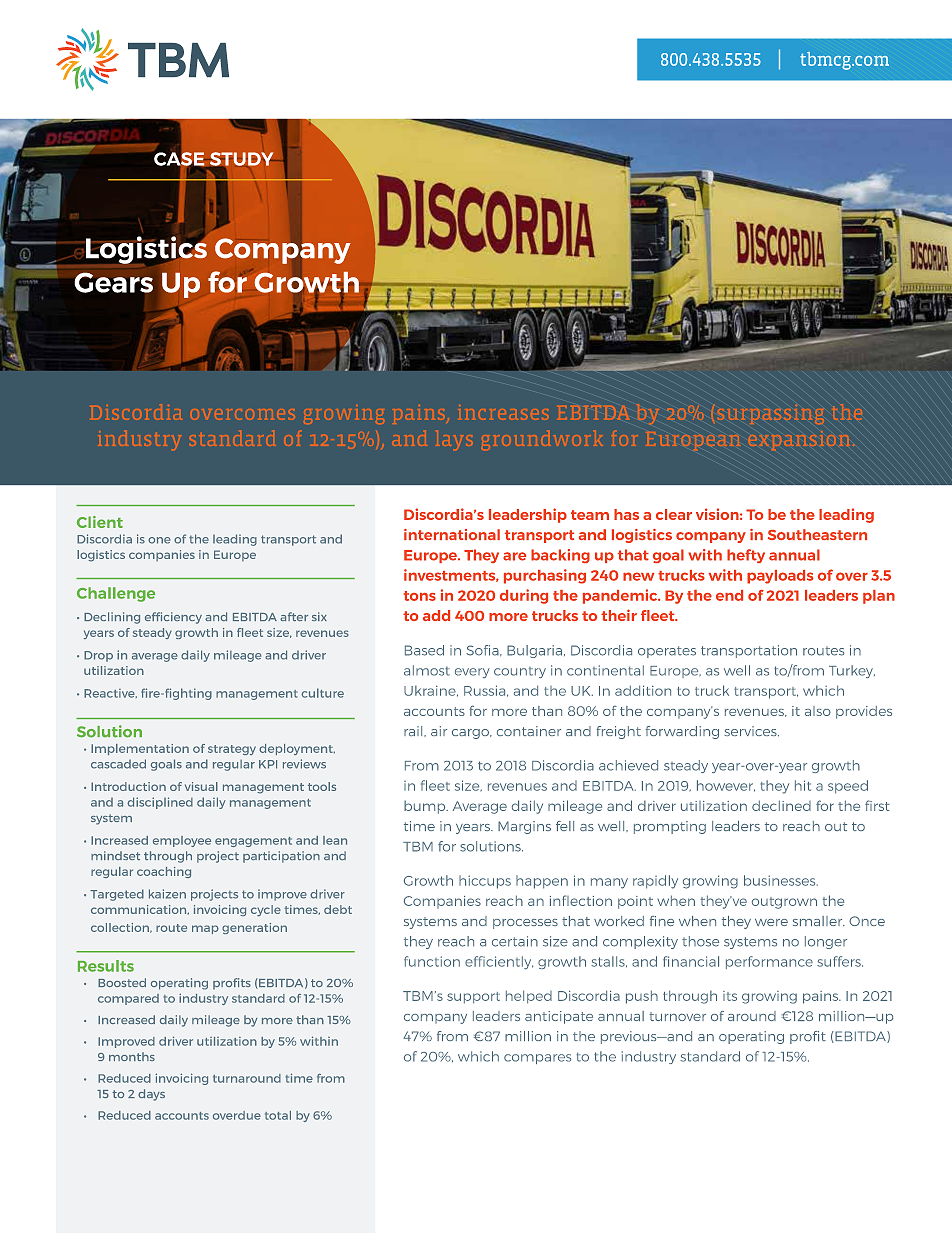  Describe the element at coordinates (241, 160) in the screenshot. I see `STUDY` at that location.
